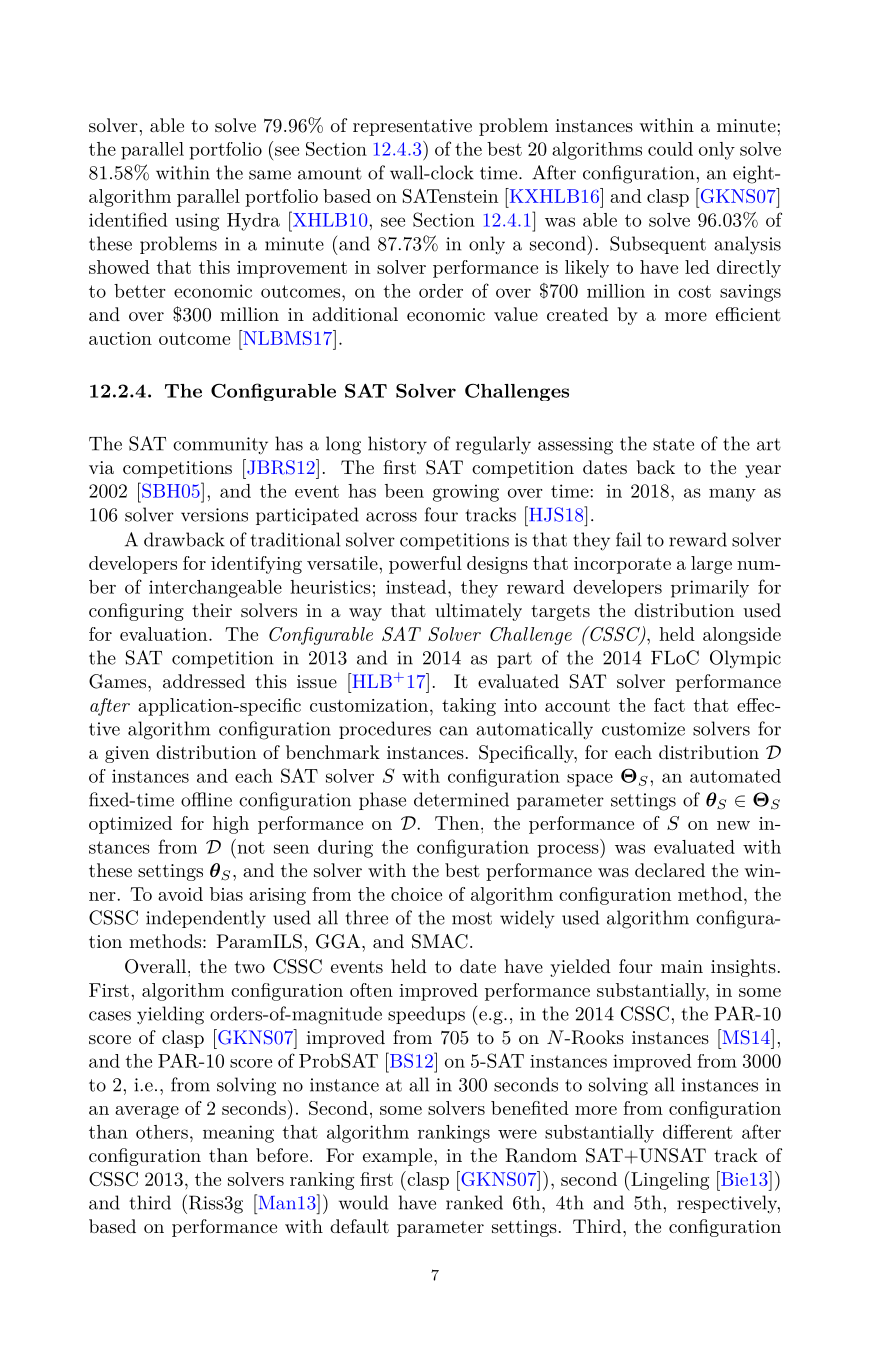  Describe the element at coordinates (673, 444) in the page. I see `state` at that location.
